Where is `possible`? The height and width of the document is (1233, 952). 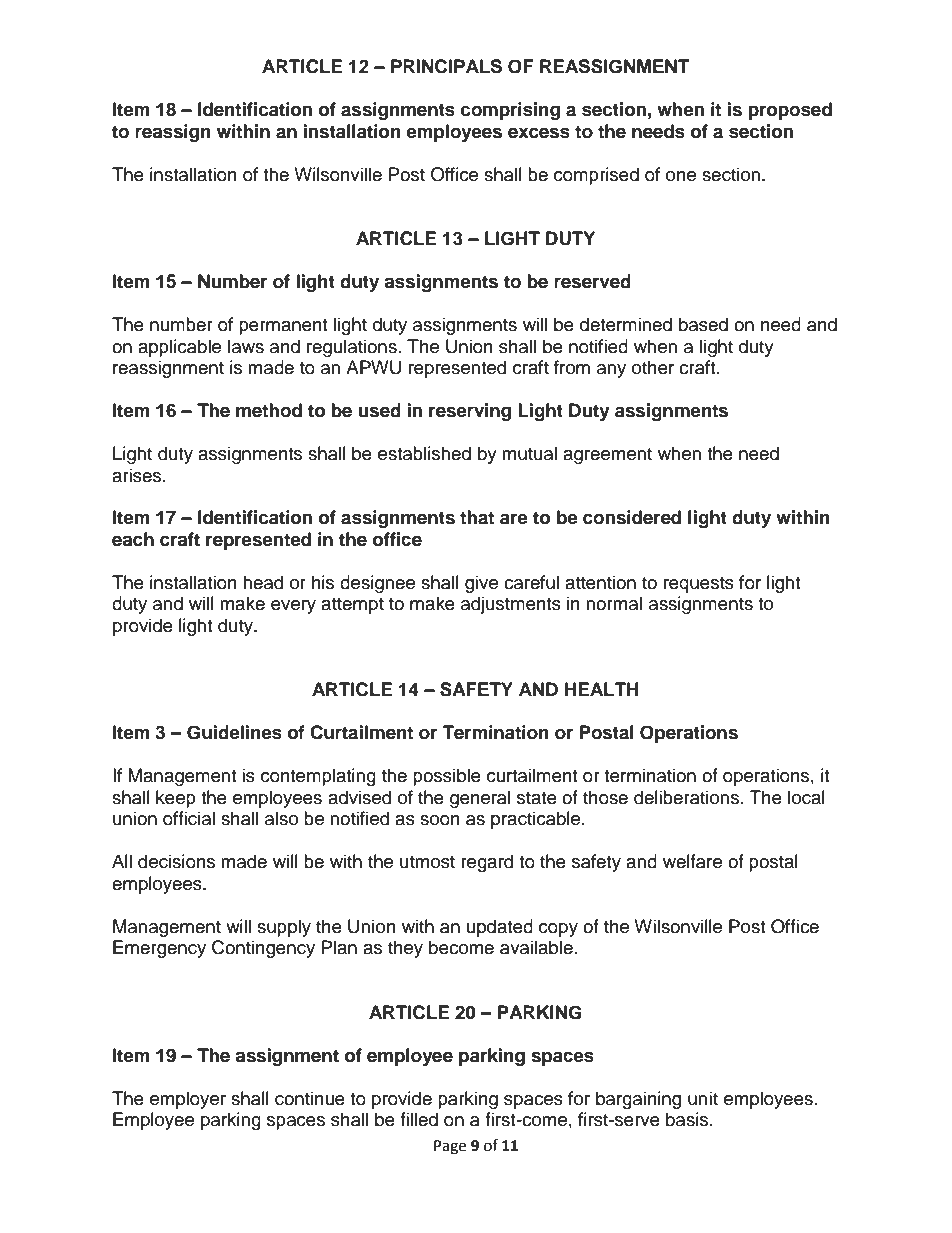 possible is located at coordinates (447, 777).
